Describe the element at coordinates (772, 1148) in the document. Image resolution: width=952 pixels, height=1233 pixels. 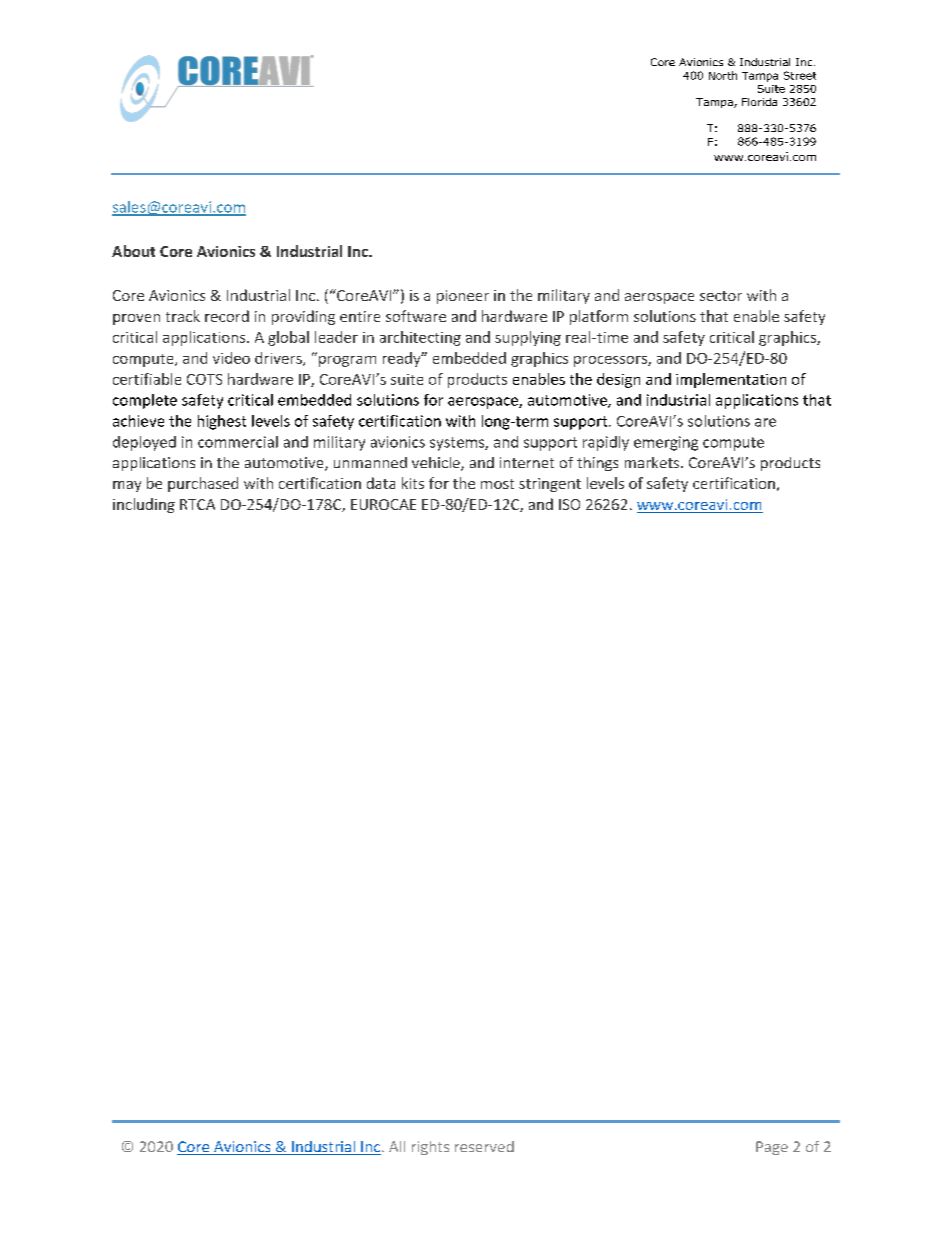
I see `Page` at that location.
